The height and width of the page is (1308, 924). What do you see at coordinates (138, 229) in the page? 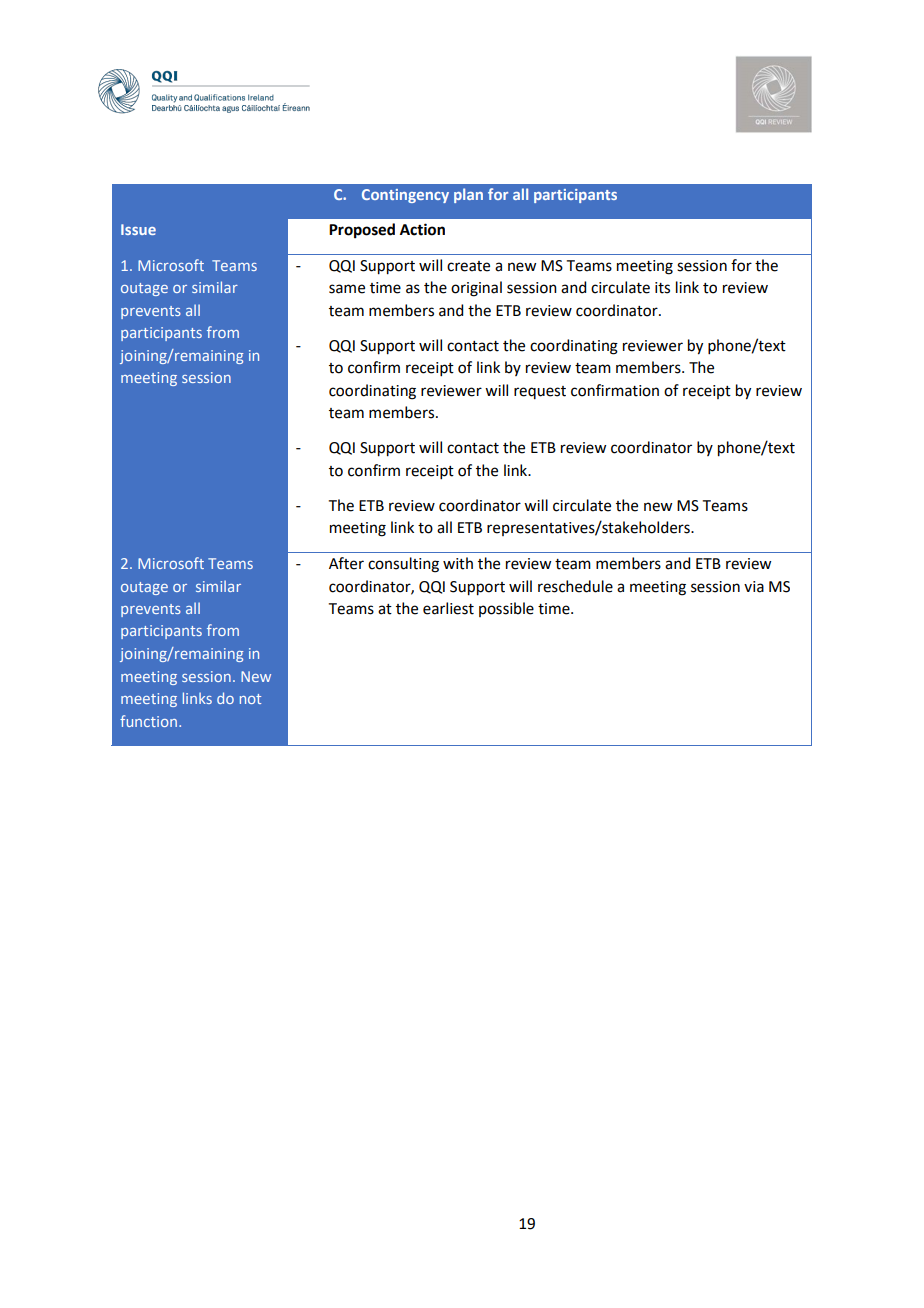
I see `Issue` at bounding box center [138, 229].
